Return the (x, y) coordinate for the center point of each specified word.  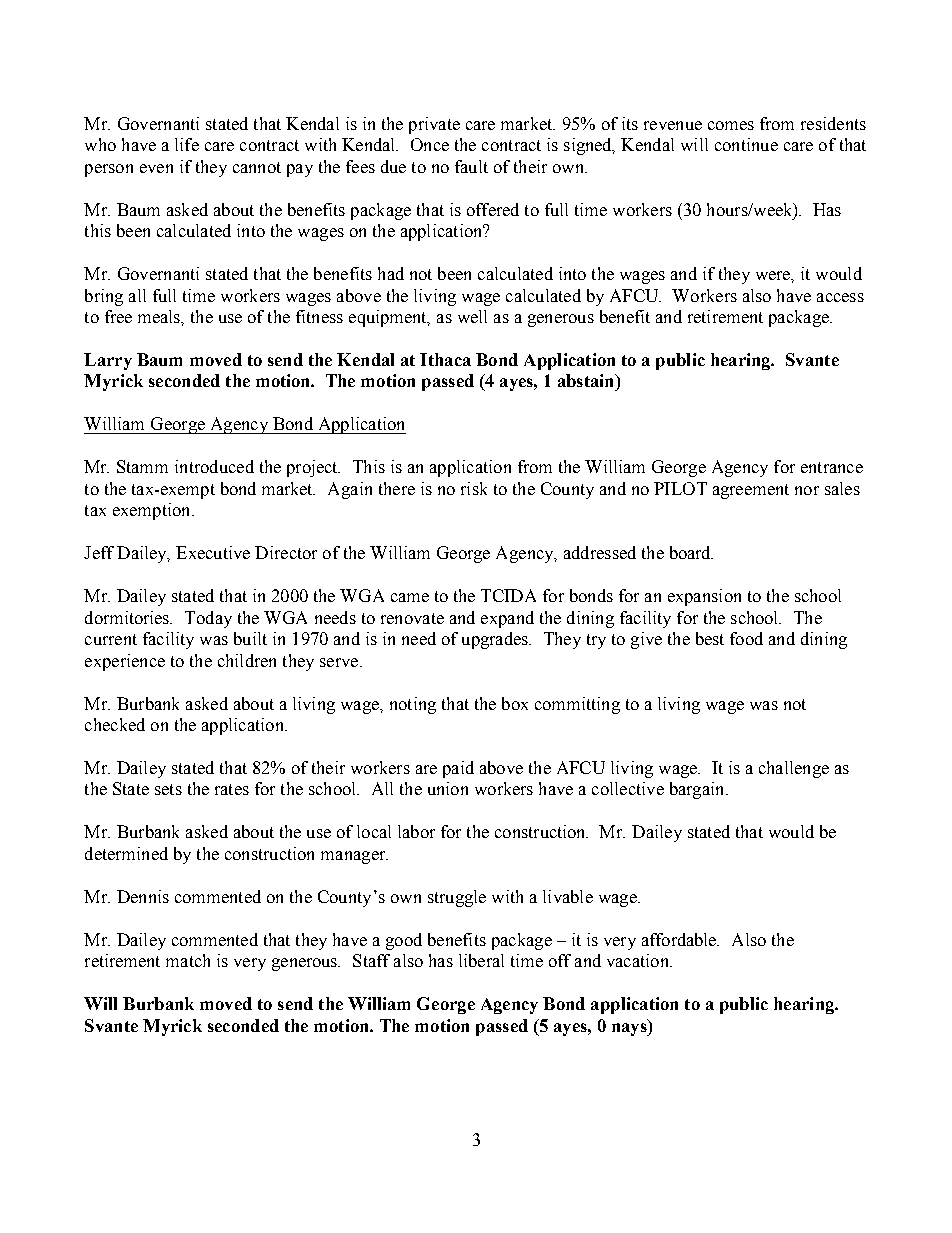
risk (474, 488)
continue (746, 144)
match (188, 960)
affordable (680, 939)
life (187, 144)
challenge (794, 769)
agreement (751, 491)
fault (471, 166)
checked (115, 724)
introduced (214, 466)
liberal (481, 960)
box (515, 703)
